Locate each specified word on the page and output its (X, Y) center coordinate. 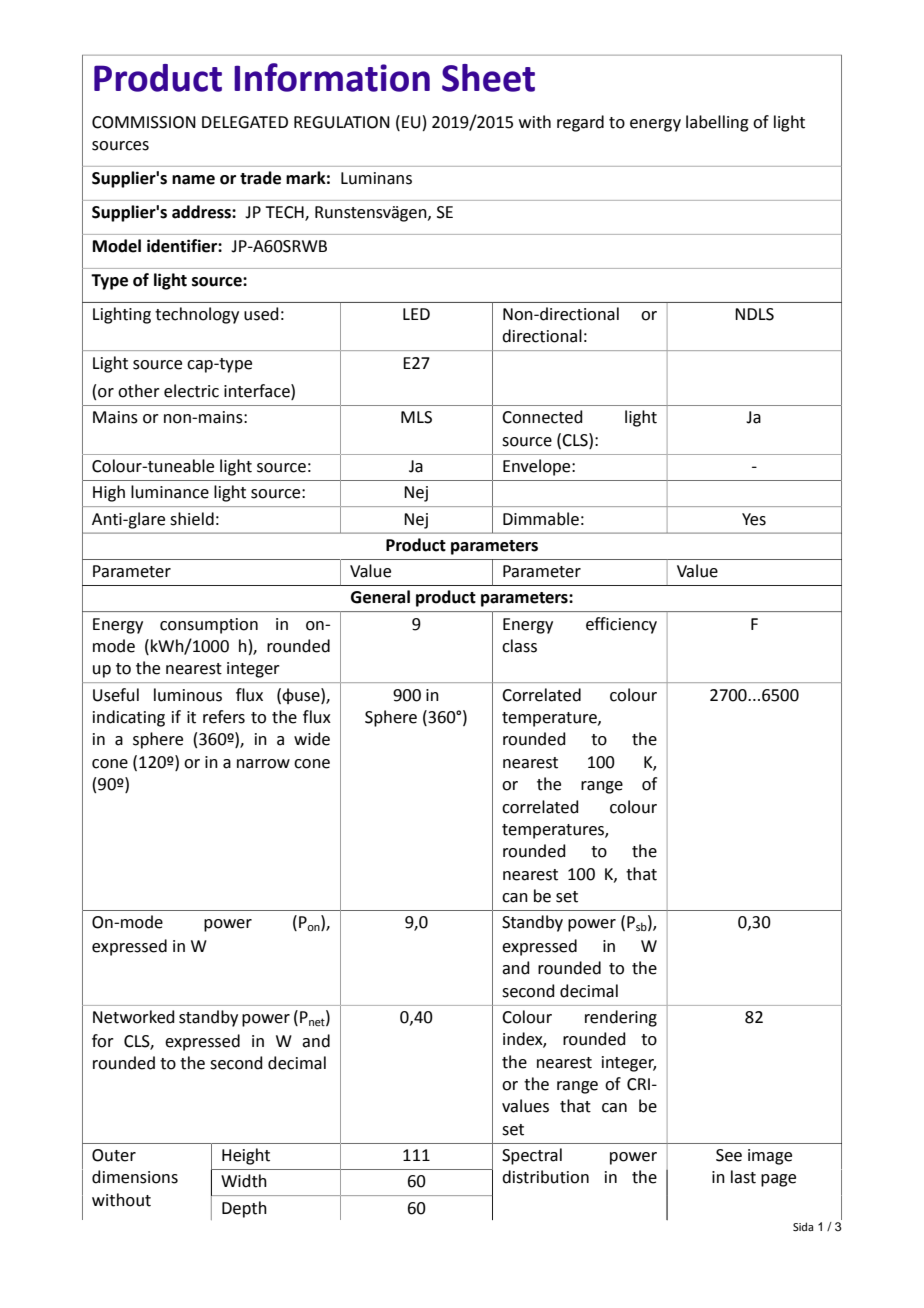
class (519, 646)
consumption (209, 626)
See (729, 1155)
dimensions (135, 1177)
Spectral (532, 1156)
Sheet (488, 78)
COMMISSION (144, 122)
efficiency (621, 625)
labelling (717, 123)
